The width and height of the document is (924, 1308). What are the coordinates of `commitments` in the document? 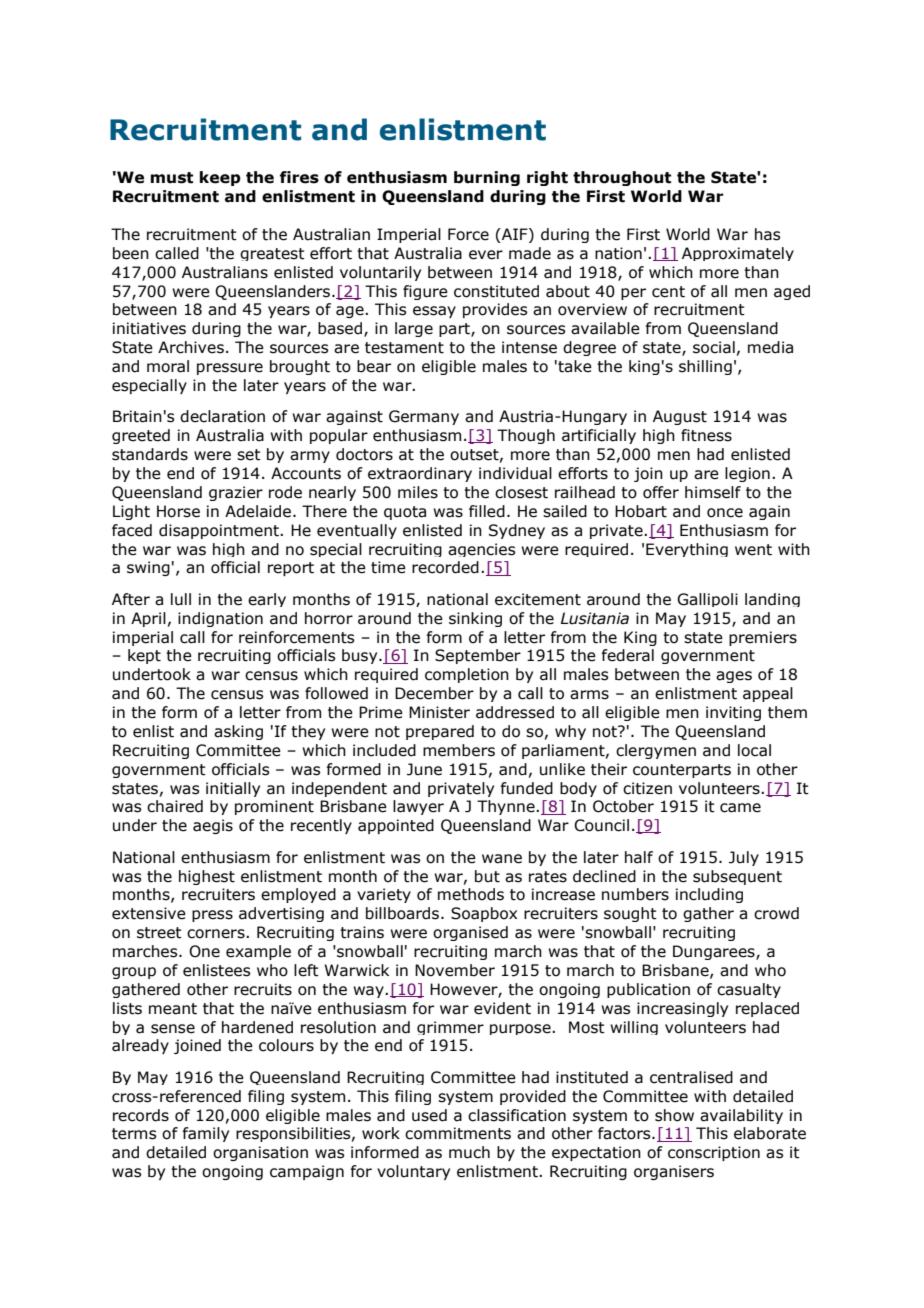 It's located at (458, 1133).
